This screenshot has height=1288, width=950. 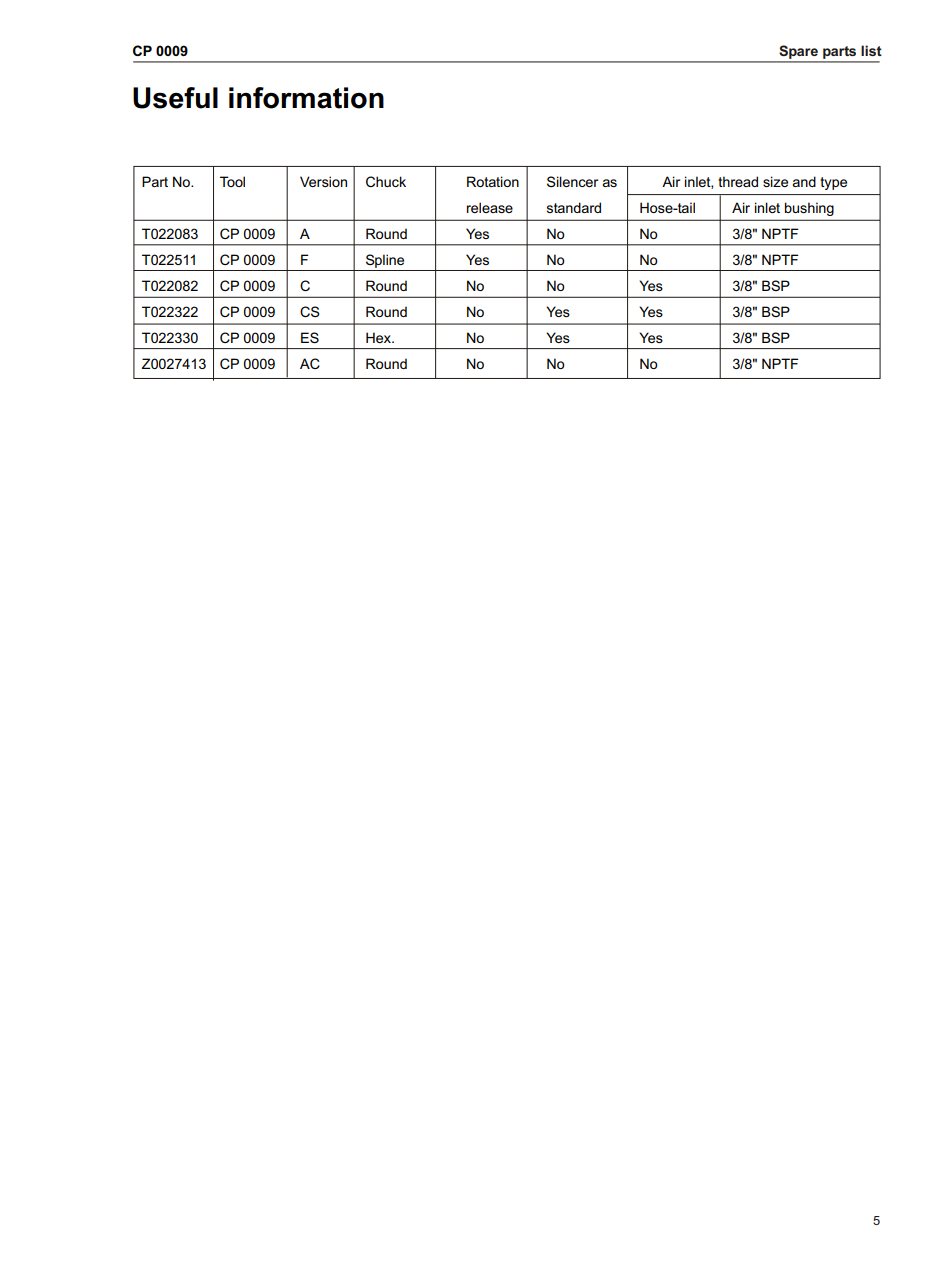 What do you see at coordinates (306, 98) in the screenshot?
I see `information` at bounding box center [306, 98].
